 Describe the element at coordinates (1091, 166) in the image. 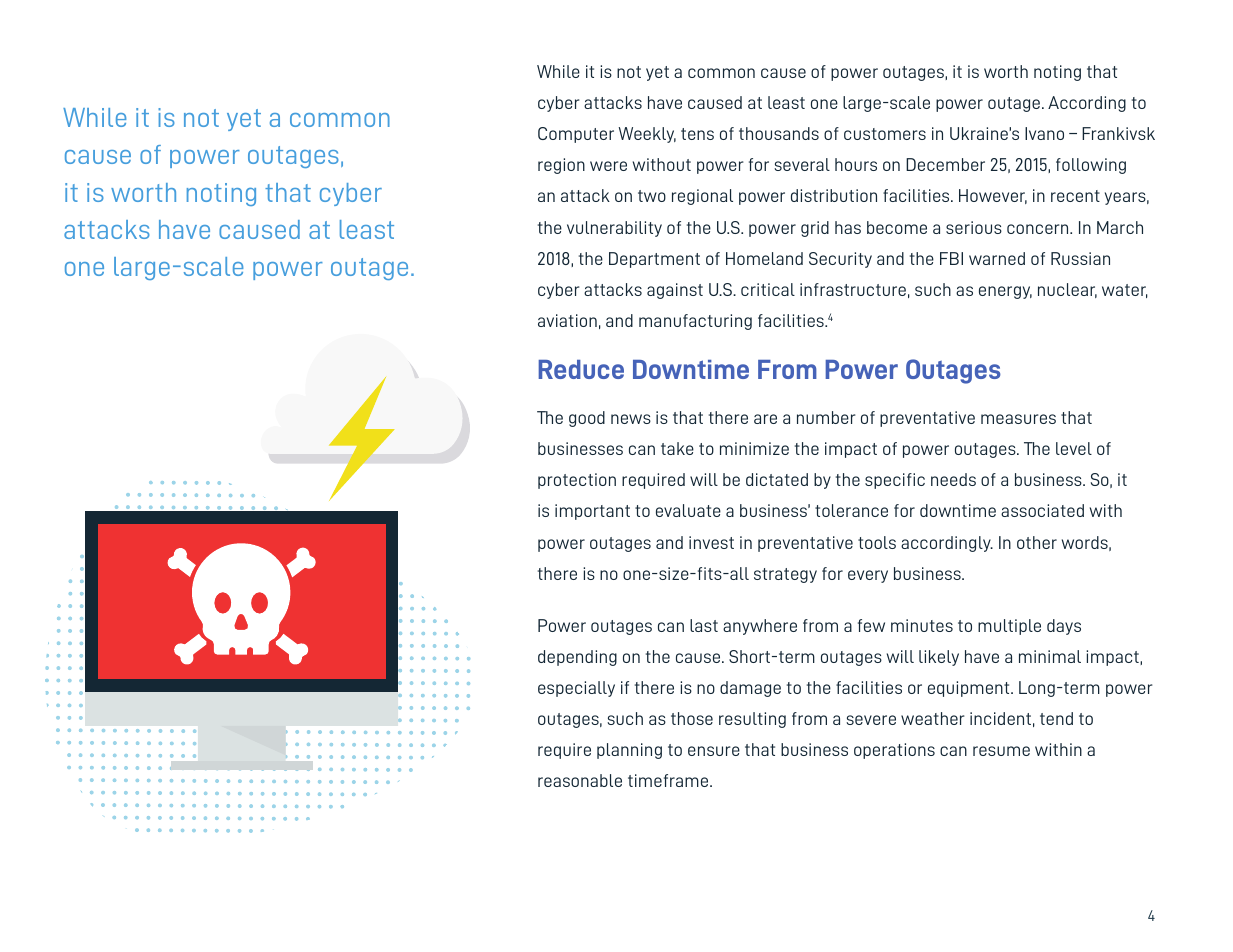

I see `following` at that location.
